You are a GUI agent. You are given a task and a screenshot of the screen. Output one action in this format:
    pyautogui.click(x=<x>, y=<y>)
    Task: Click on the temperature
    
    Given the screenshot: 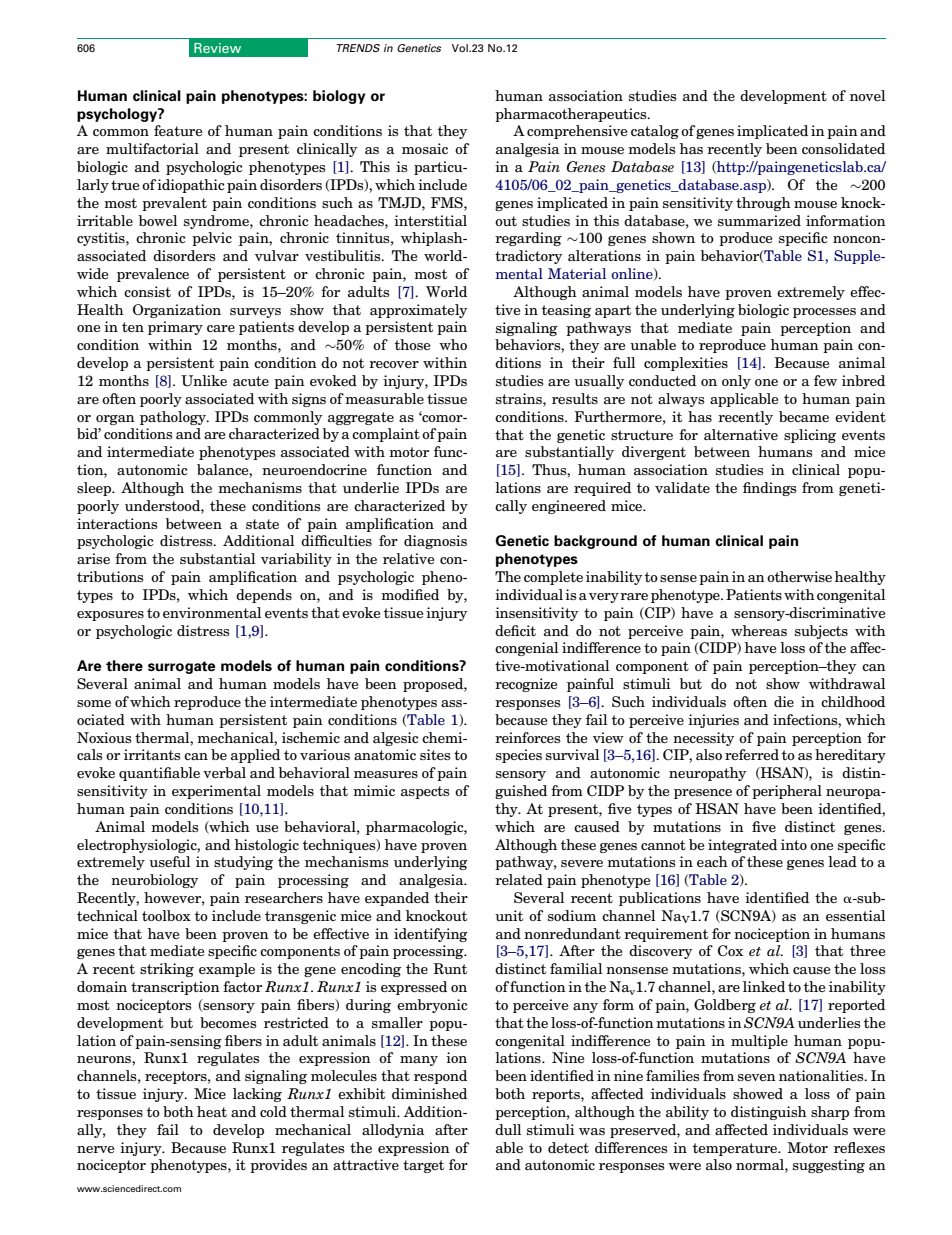 What is the action you would take?
    pyautogui.click(x=736, y=1149)
